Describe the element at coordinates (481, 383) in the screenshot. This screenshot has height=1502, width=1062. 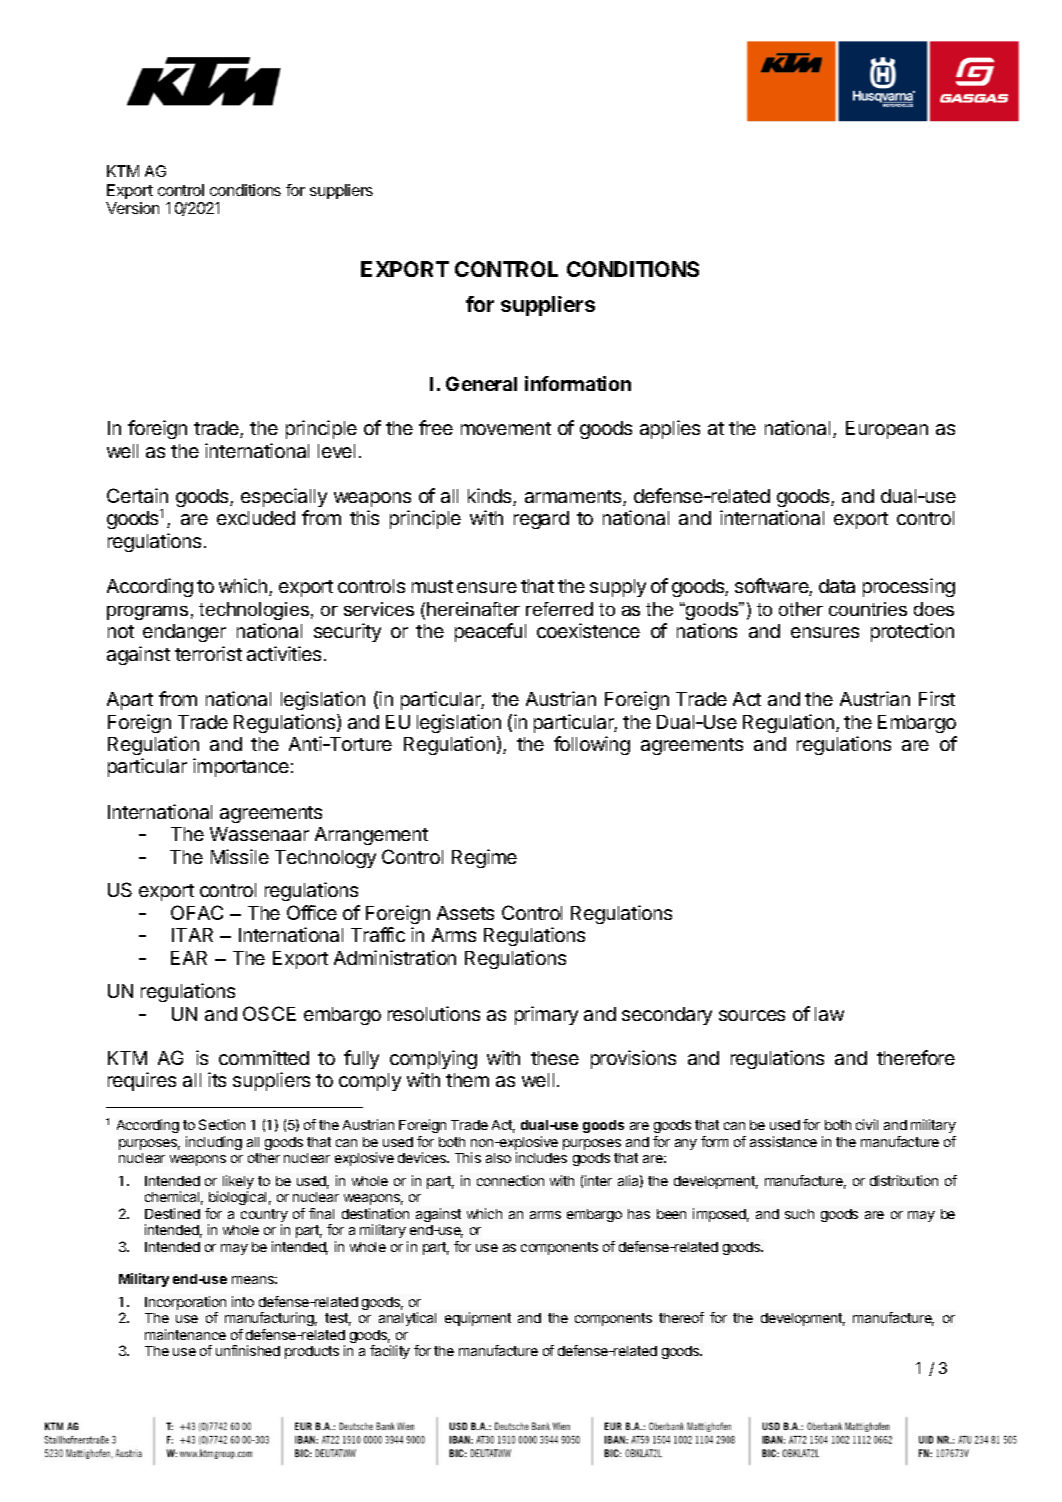
I see `General` at that location.
